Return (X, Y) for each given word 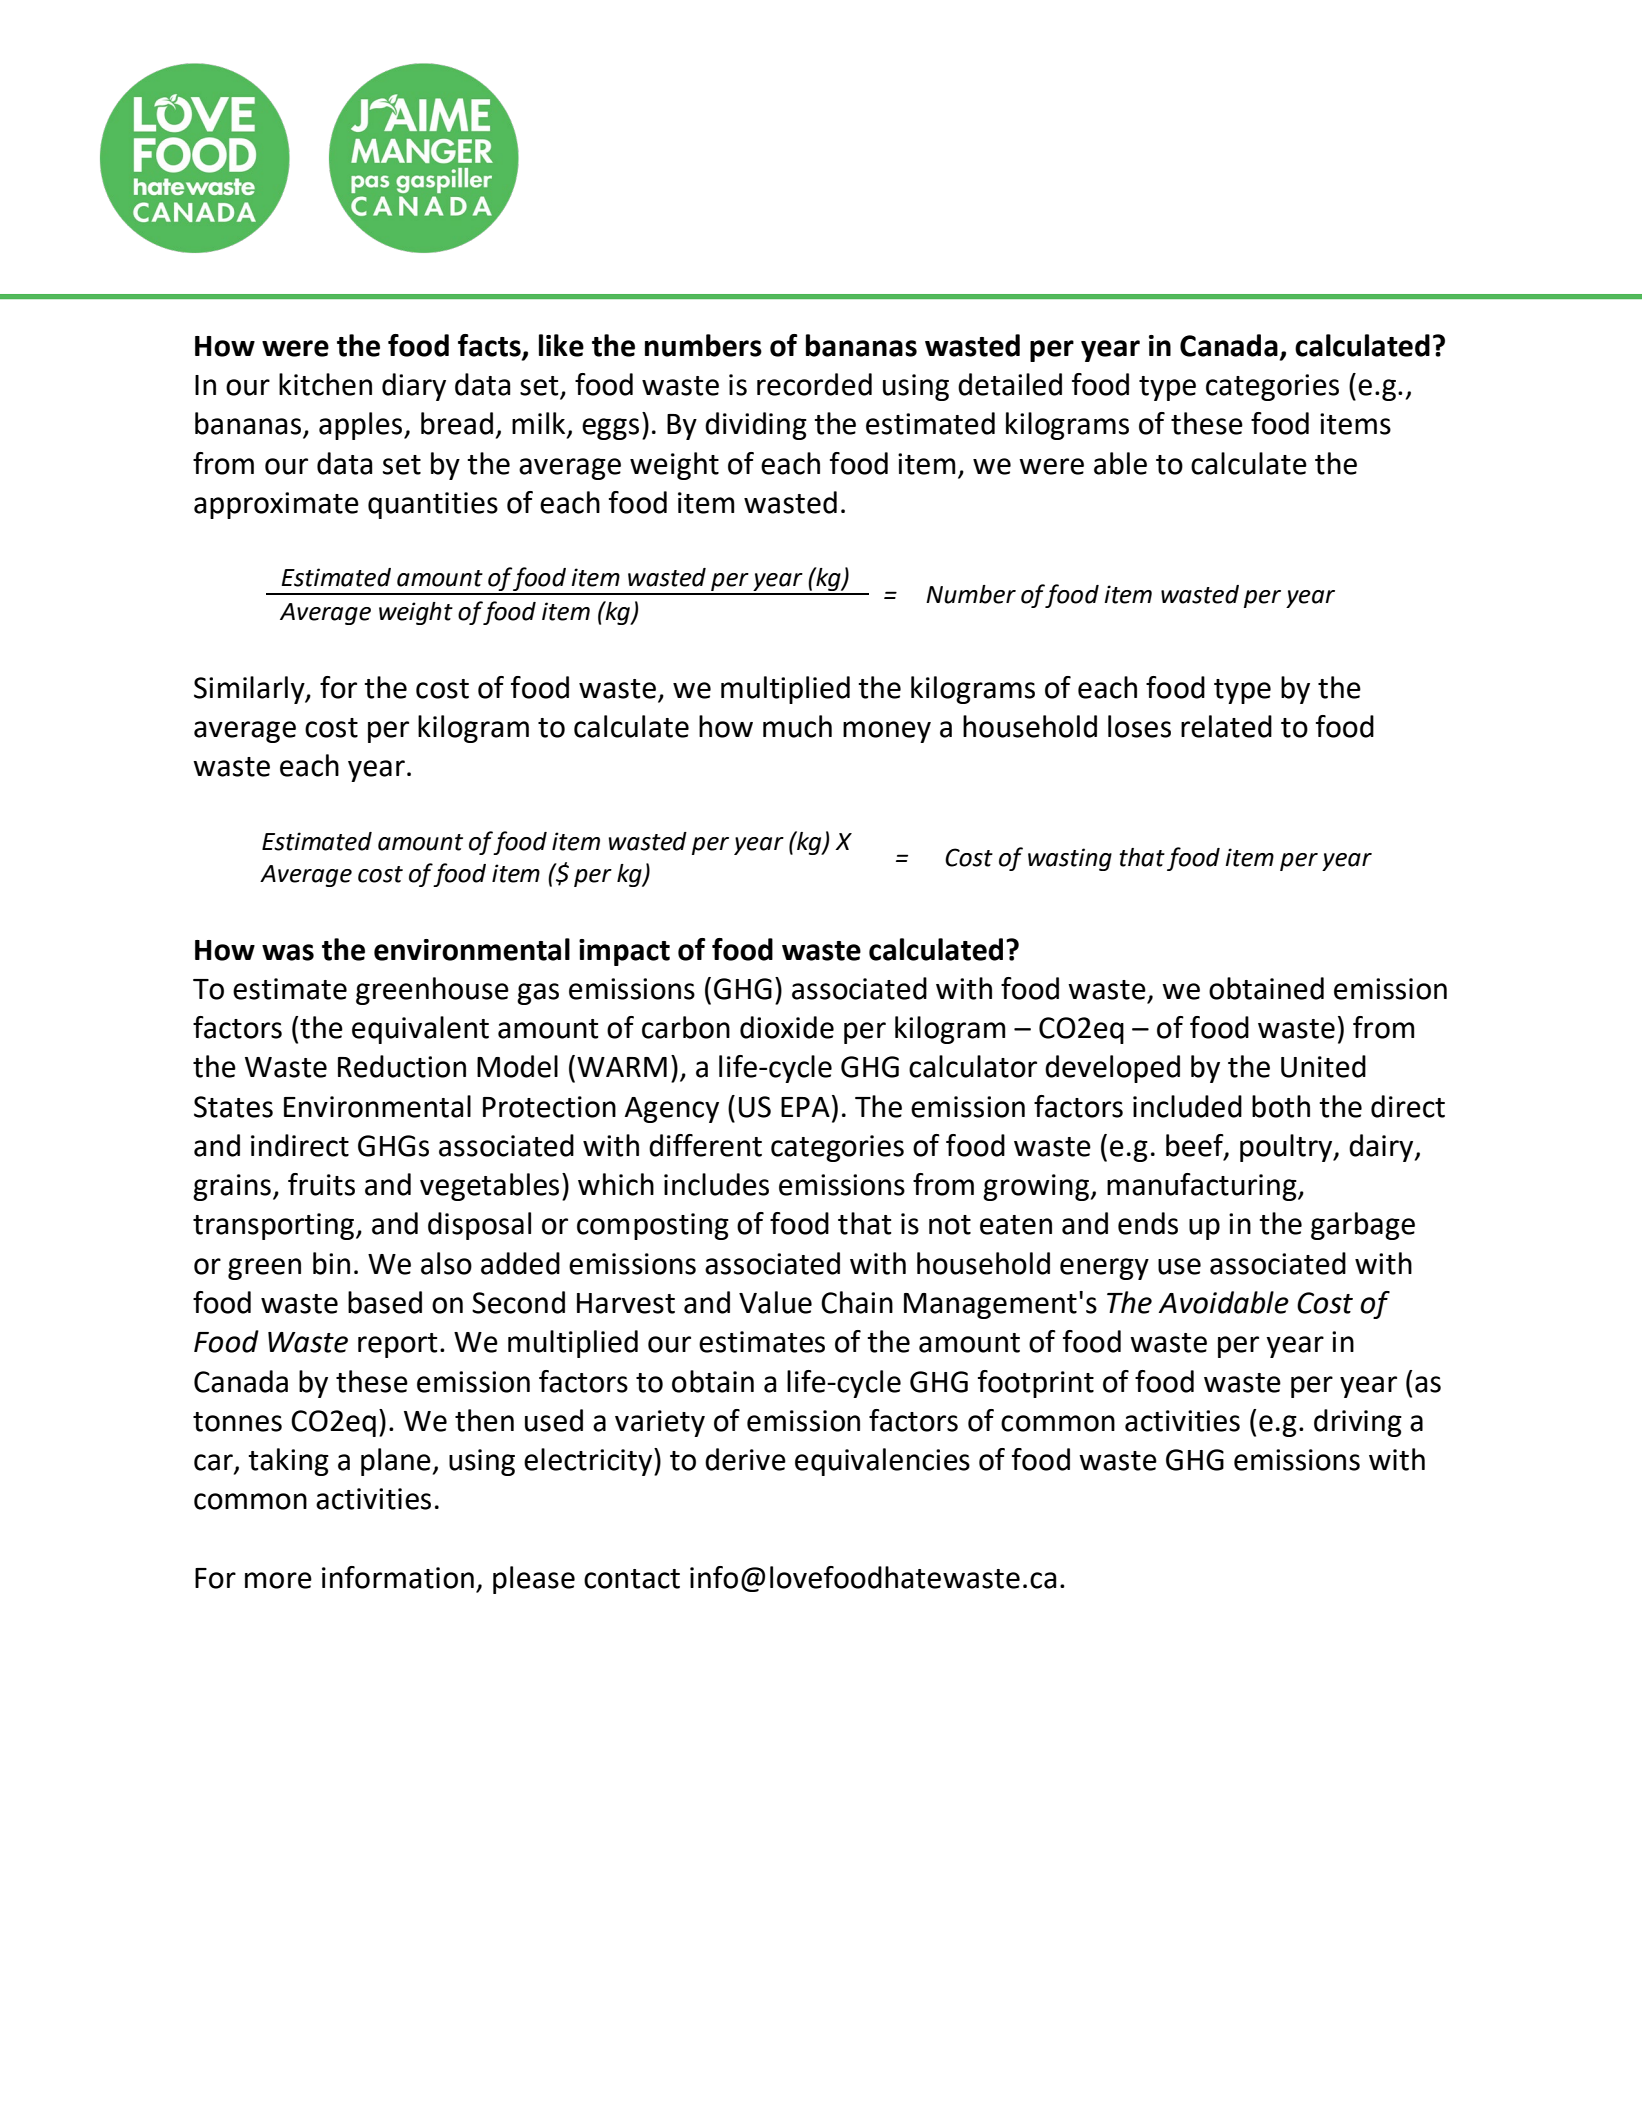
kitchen (325, 384)
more (278, 1580)
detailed (1010, 384)
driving (1358, 1423)
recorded (814, 384)
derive (745, 1459)
